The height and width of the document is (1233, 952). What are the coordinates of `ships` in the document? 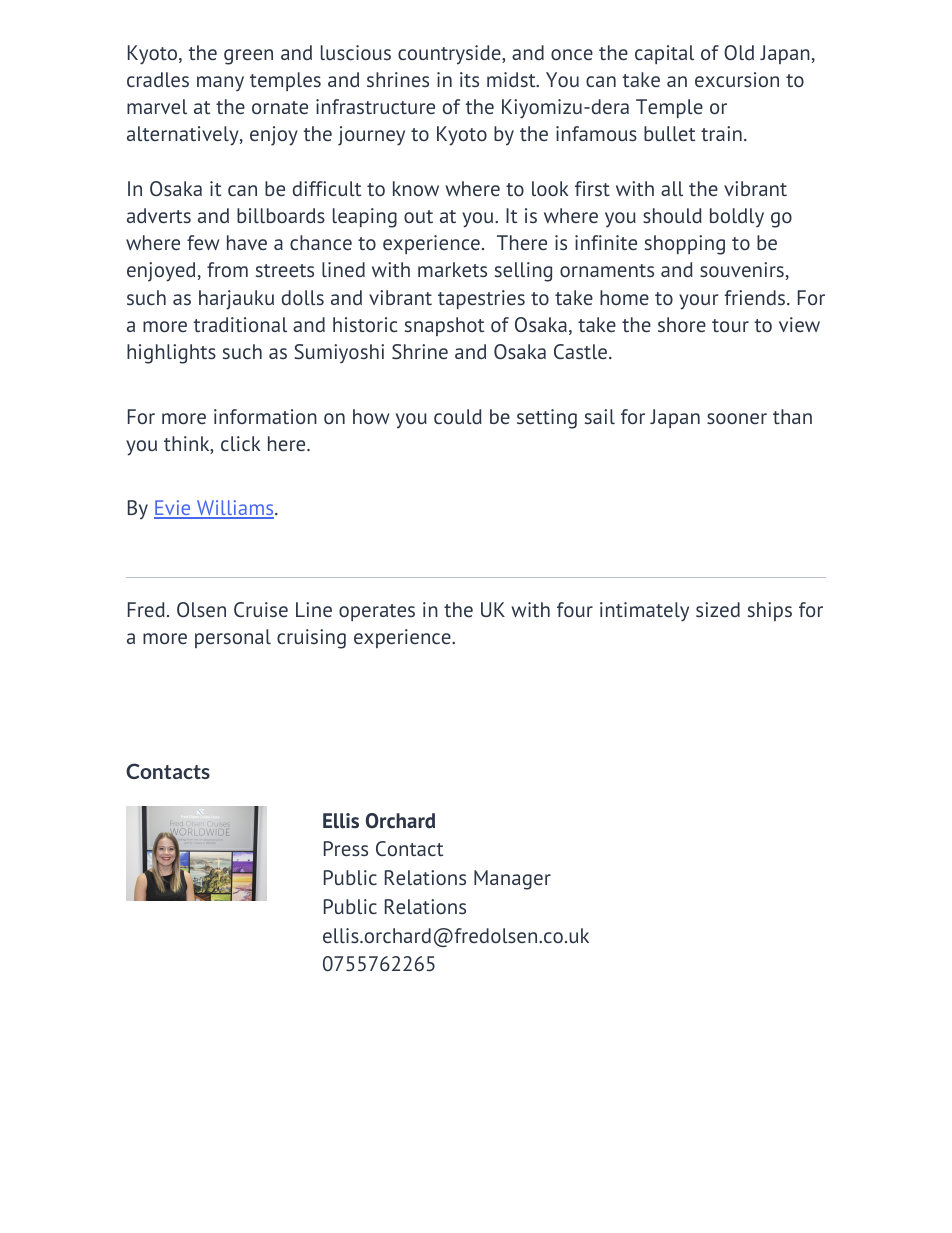 It's located at (770, 611).
